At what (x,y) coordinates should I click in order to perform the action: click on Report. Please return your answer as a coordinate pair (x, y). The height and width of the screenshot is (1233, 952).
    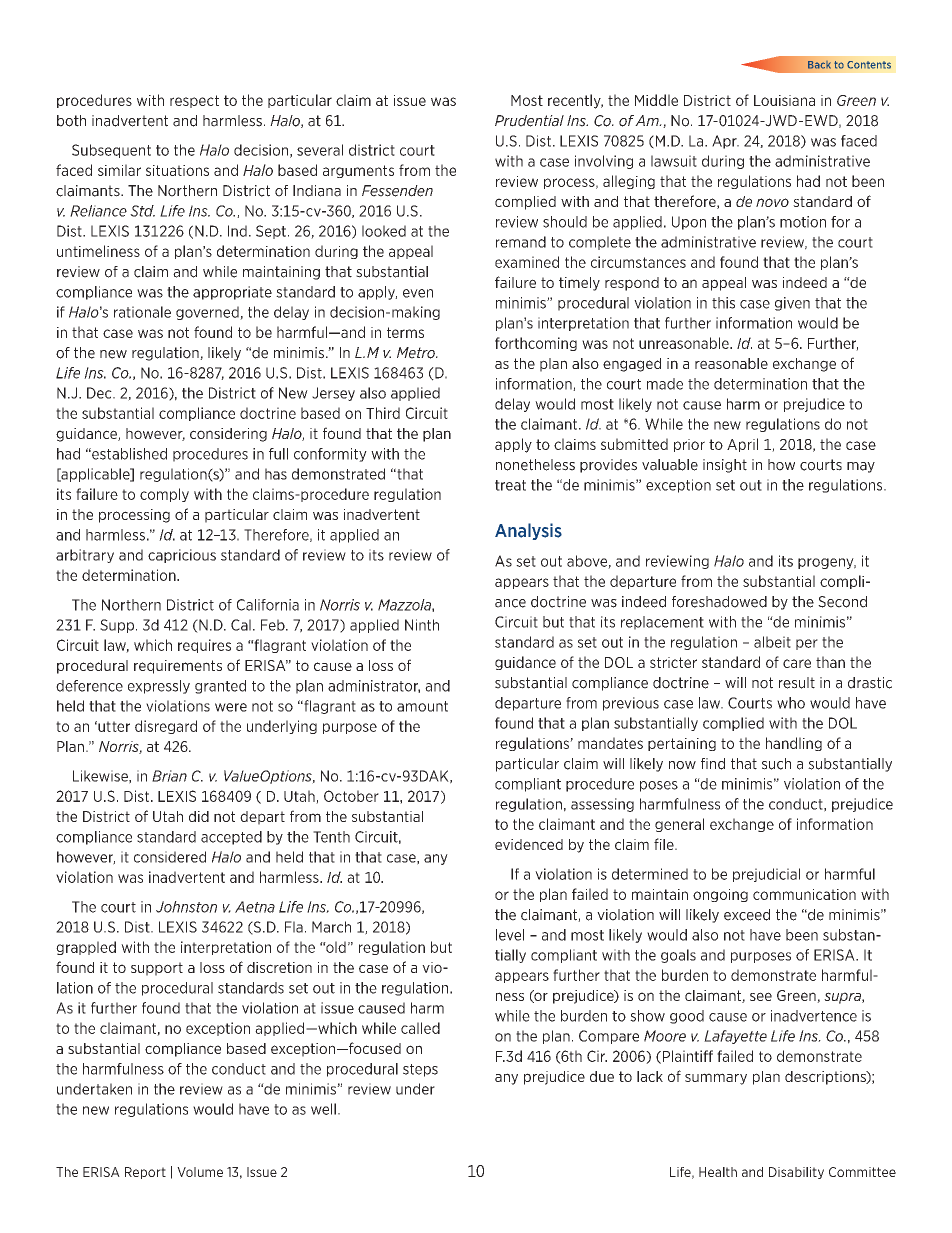
    Looking at the image, I should click on (145, 1173).
